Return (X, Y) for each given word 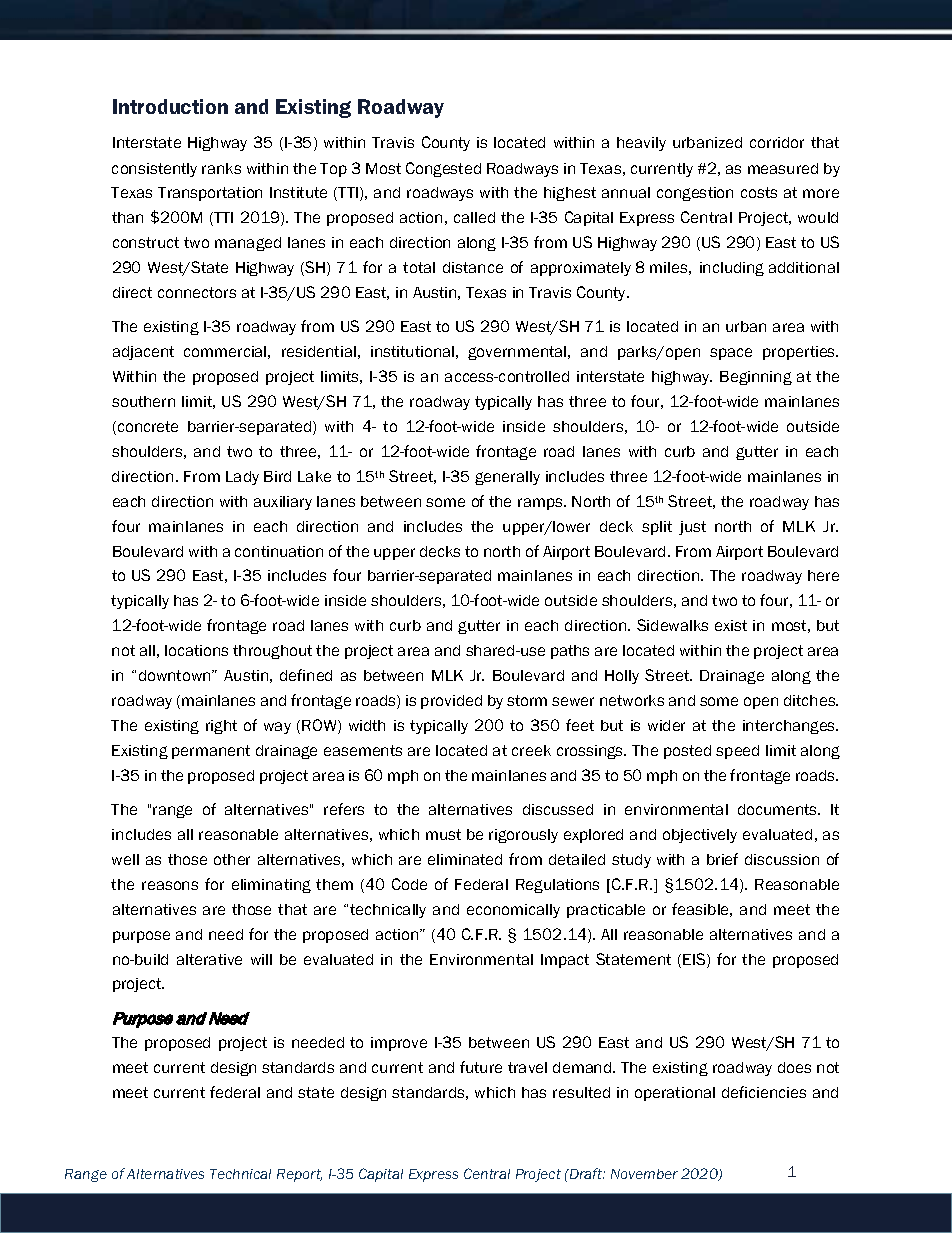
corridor (777, 142)
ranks (221, 168)
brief (722, 859)
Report (299, 1175)
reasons (170, 885)
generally (507, 478)
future (481, 1067)
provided (451, 702)
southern (143, 401)
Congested (443, 169)
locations (196, 650)
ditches (811, 700)
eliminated (465, 859)
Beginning (756, 378)
